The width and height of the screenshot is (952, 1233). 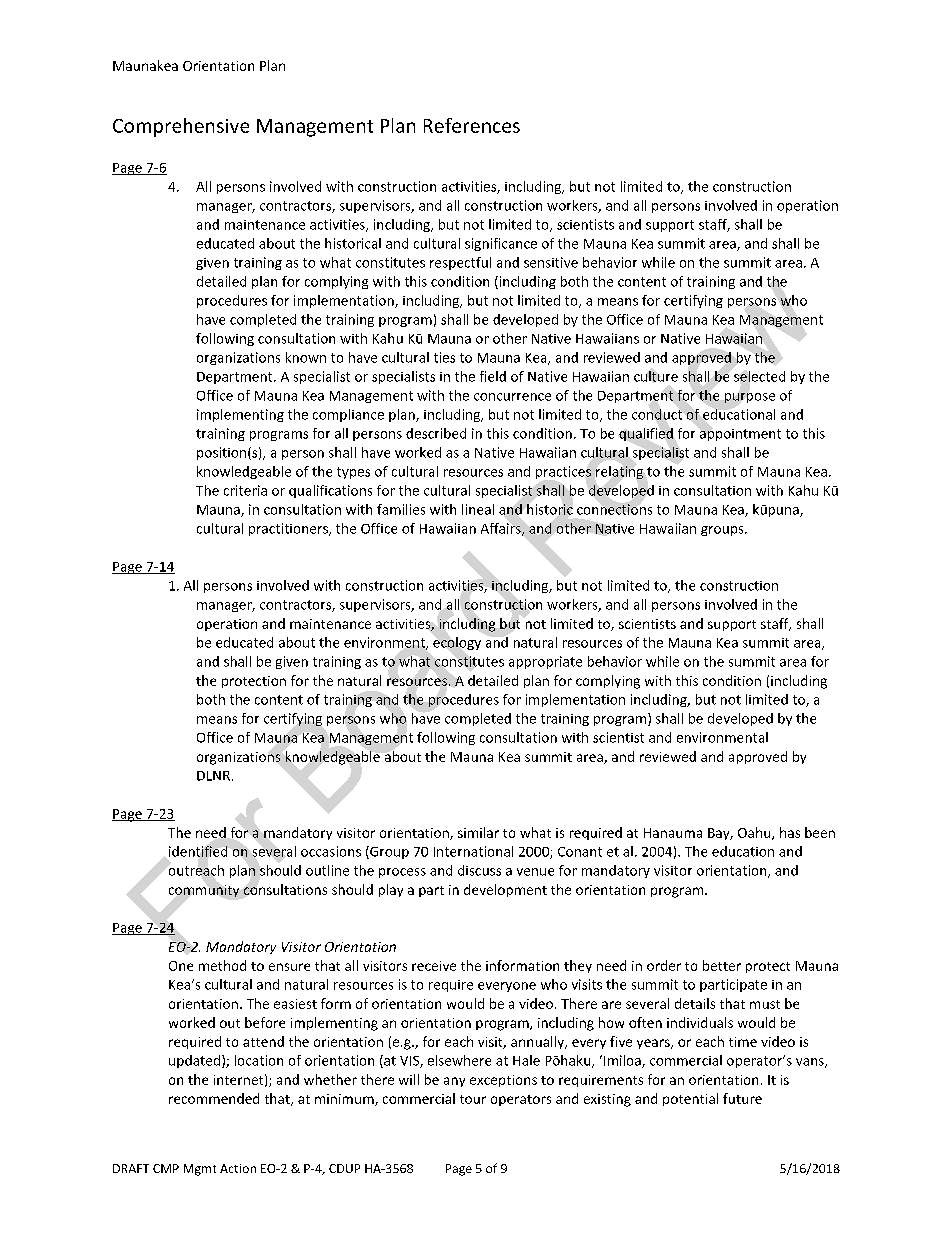 I want to click on Mgmt, so click(x=200, y=1170).
